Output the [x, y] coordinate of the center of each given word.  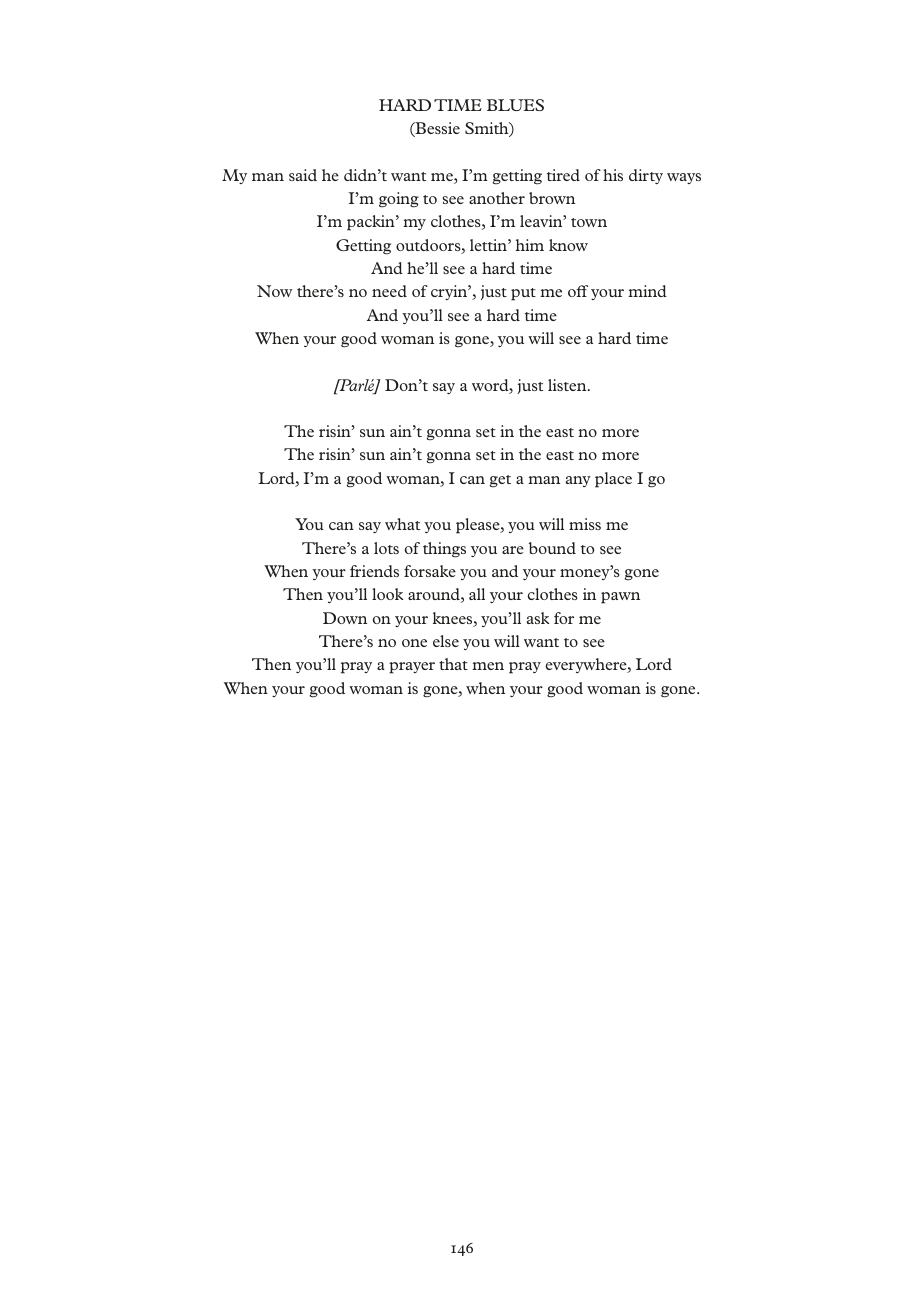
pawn [620, 598]
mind [647, 291]
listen [568, 385]
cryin [450, 292]
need [389, 291]
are [513, 550]
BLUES [515, 105]
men [488, 666]
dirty [646, 176]
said [303, 175]
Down [345, 618]
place [613, 480]
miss [585, 524]
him [529, 245]
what [402, 524]
